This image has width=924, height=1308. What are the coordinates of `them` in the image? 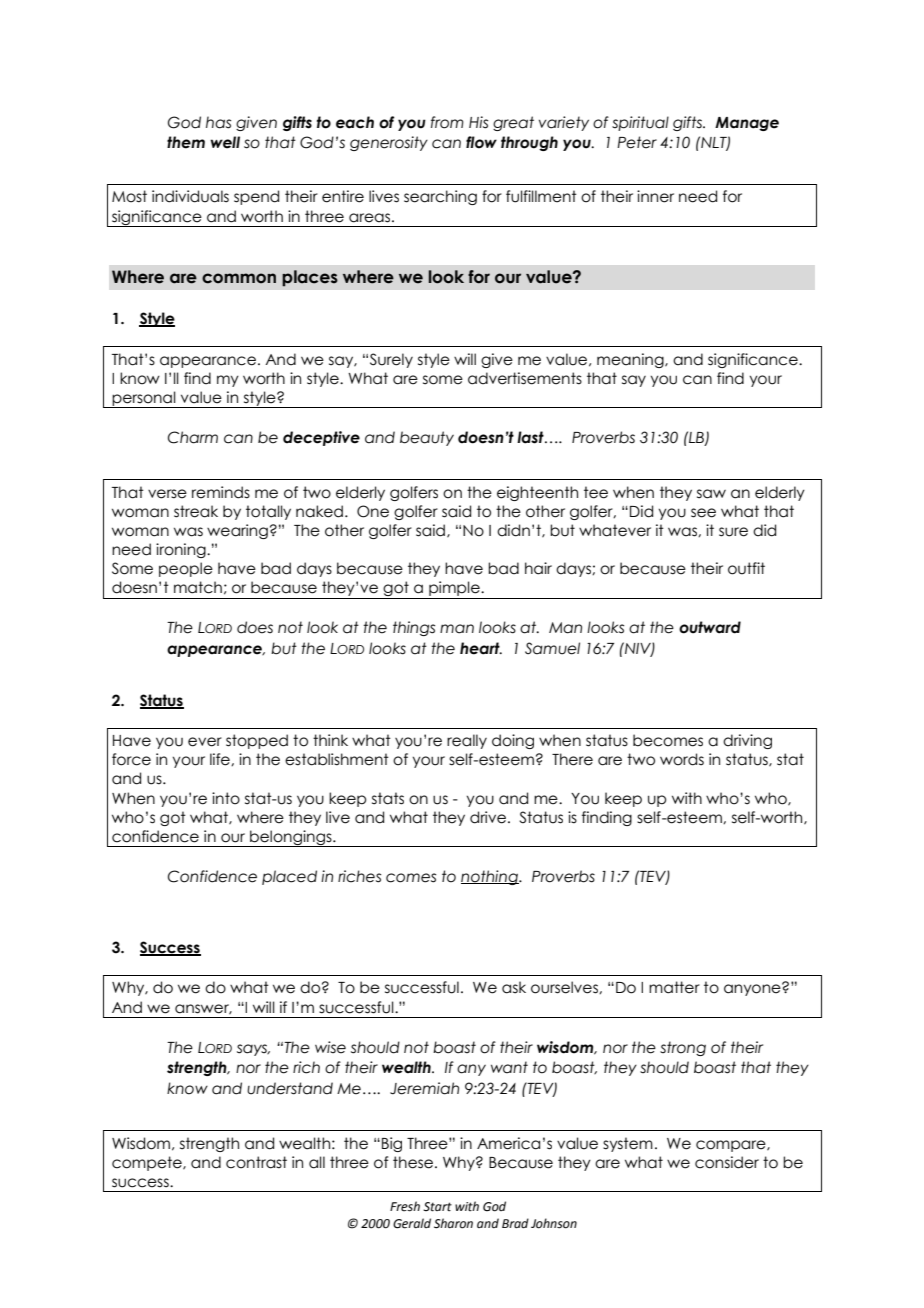 It's located at (186, 142).
